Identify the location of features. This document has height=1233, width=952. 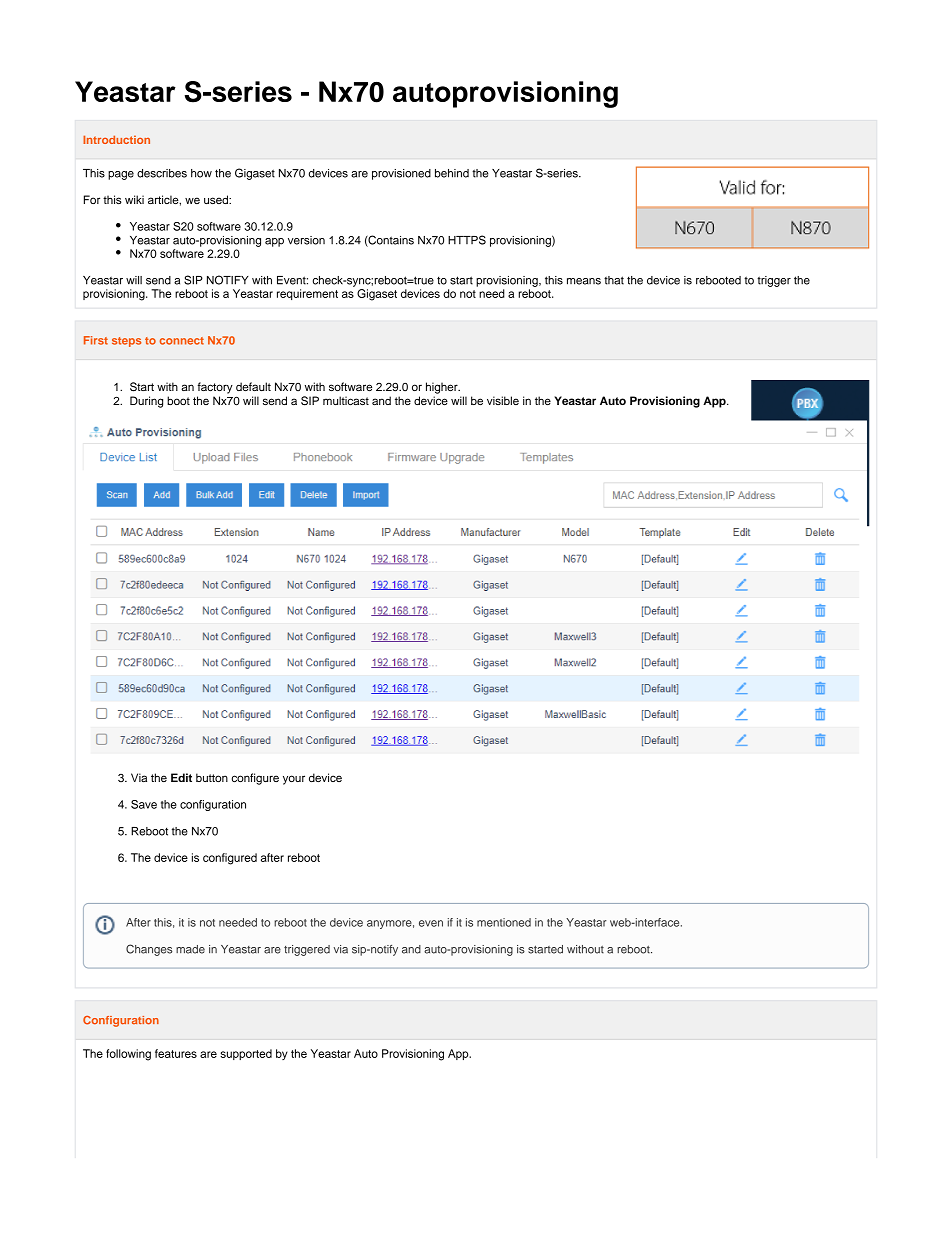
(176, 1053).
